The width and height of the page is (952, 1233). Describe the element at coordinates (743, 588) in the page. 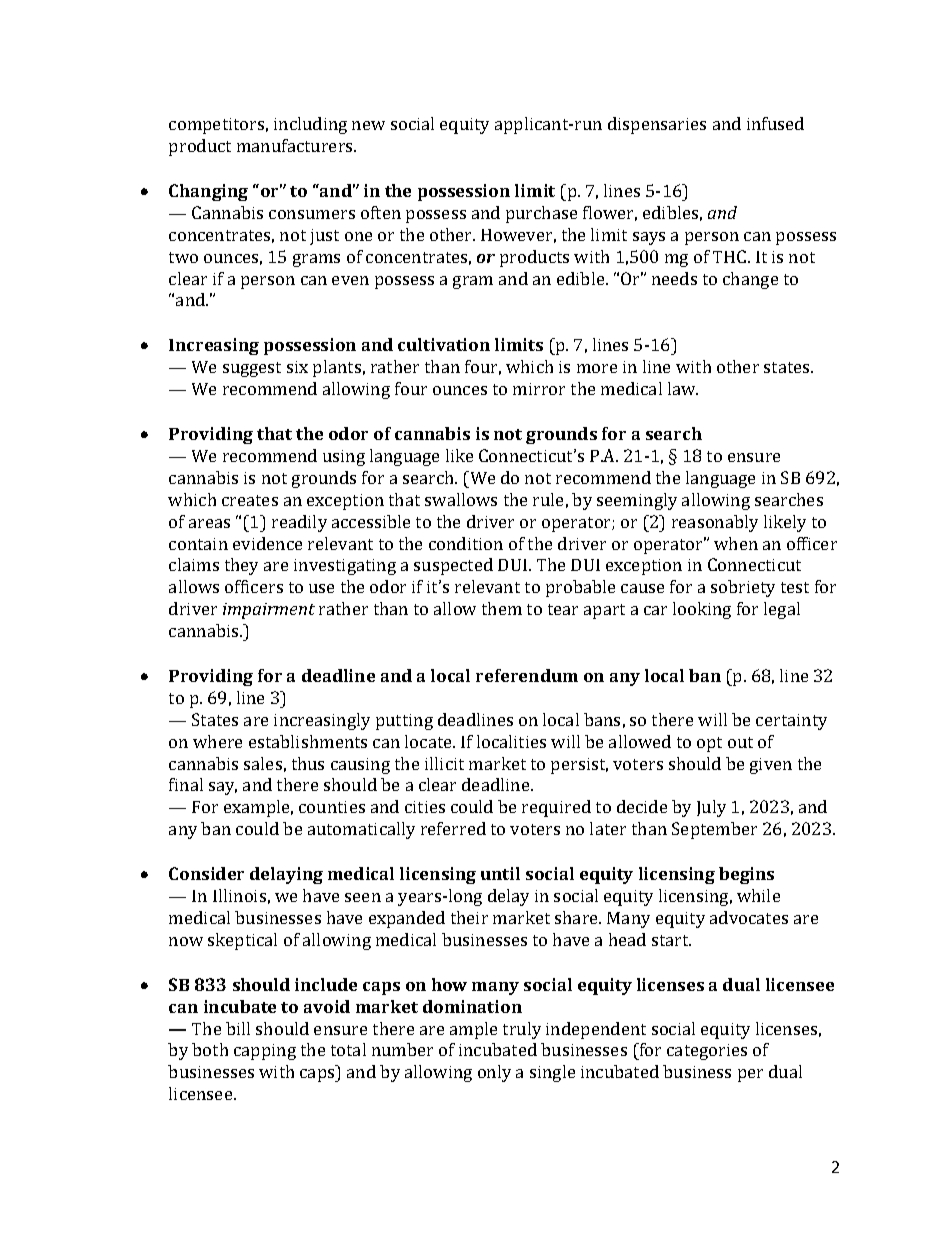

I see `sobriety` at that location.
